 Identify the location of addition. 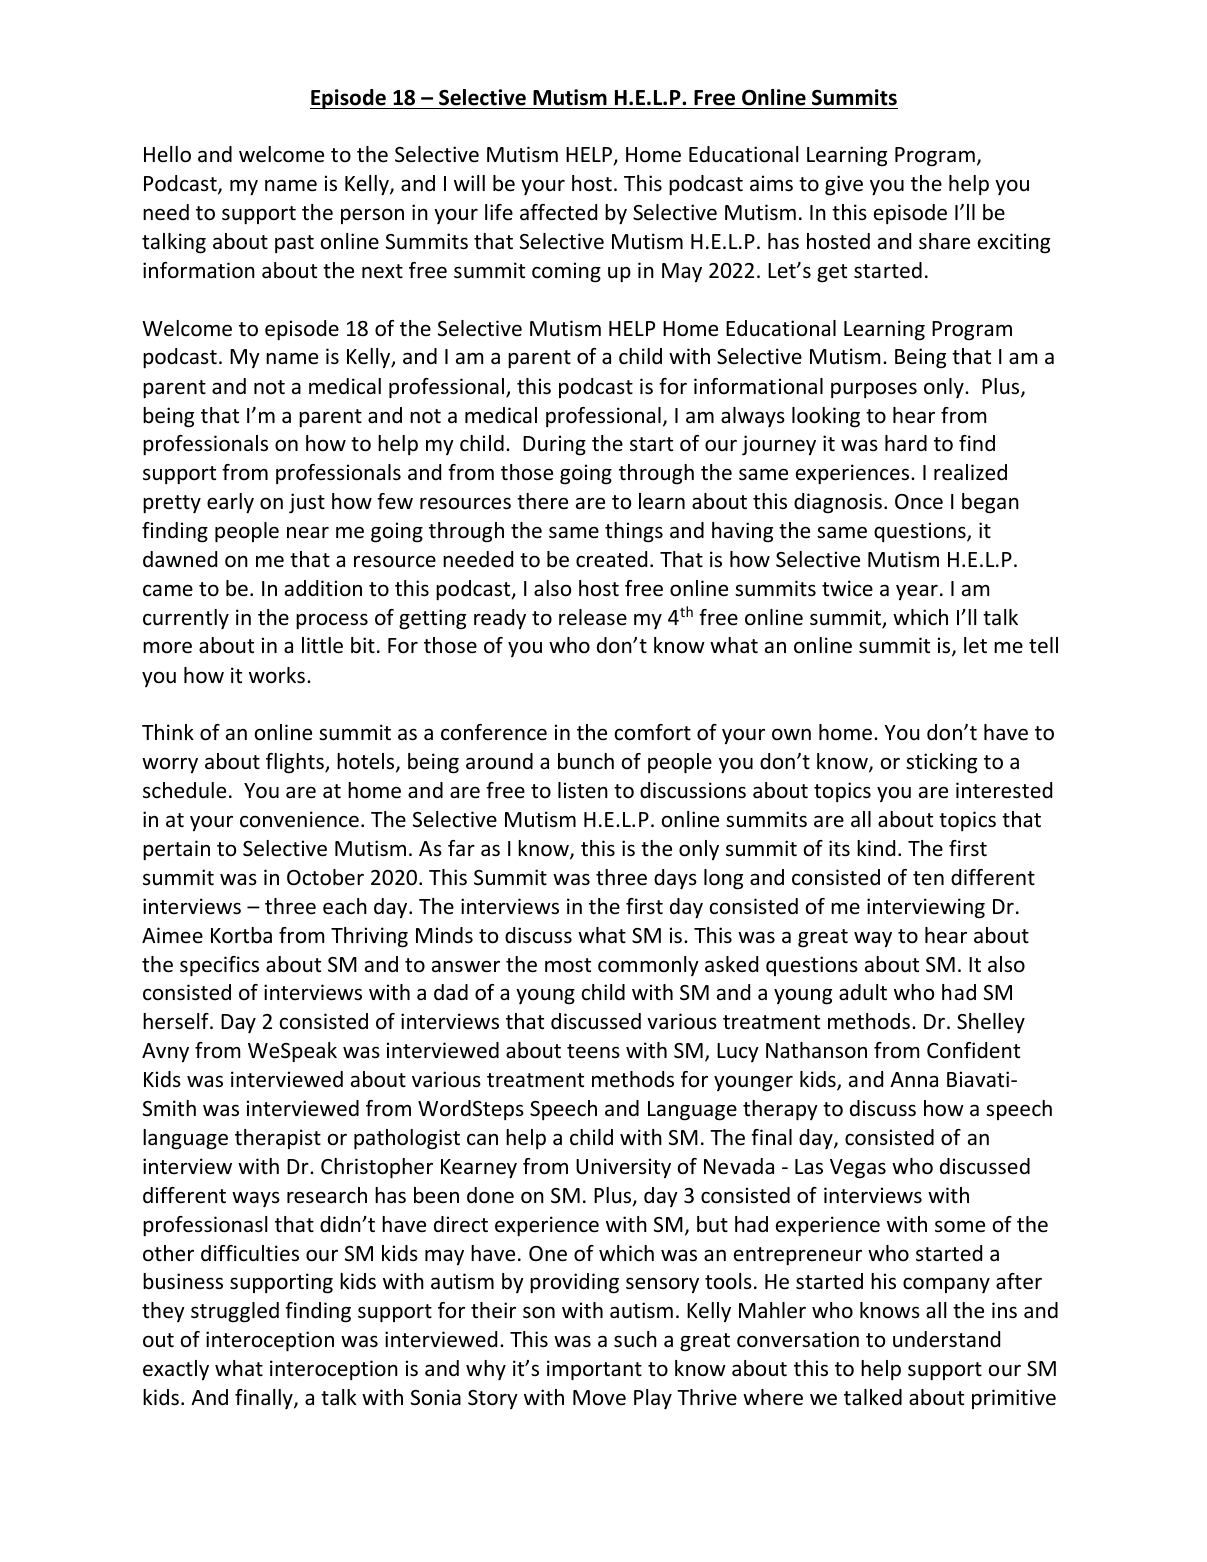
(323, 588).
